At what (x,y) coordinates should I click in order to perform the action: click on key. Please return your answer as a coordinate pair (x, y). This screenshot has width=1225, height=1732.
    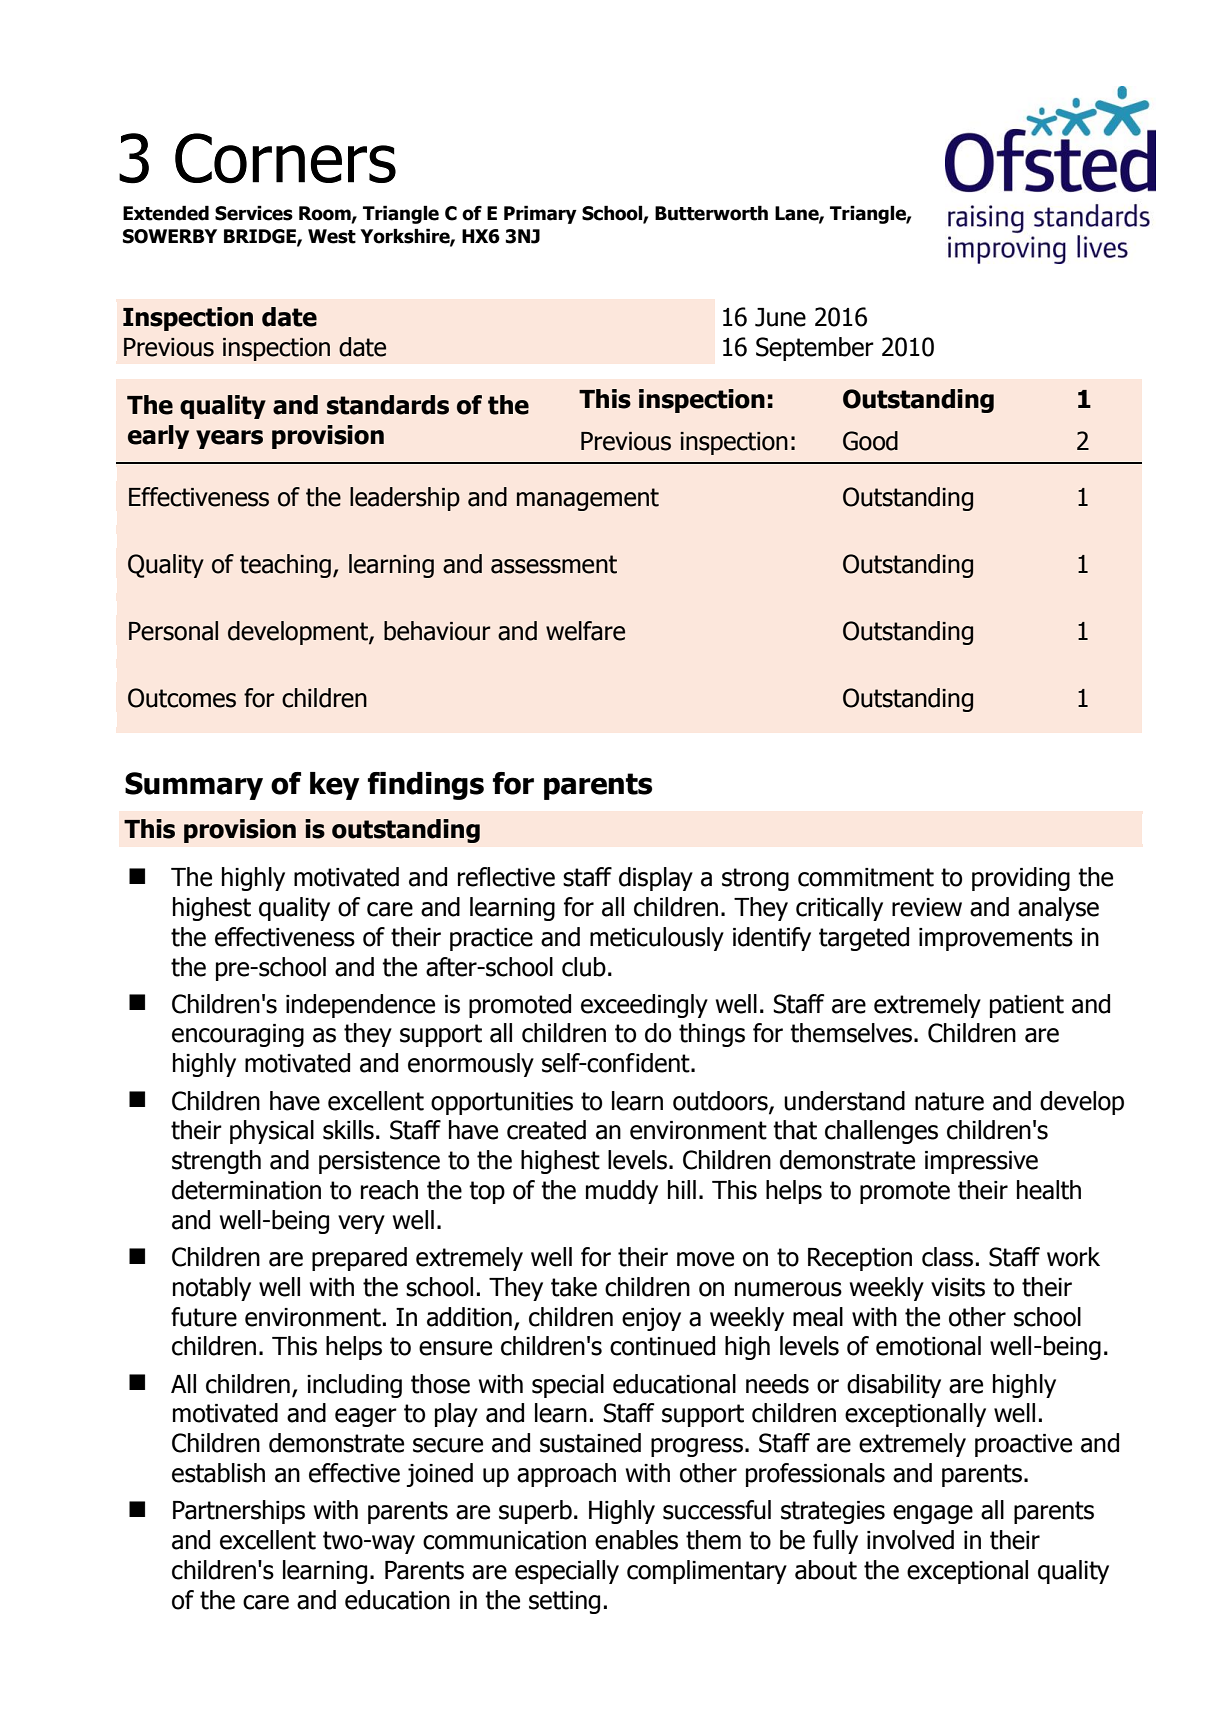
    Looking at the image, I should click on (335, 786).
